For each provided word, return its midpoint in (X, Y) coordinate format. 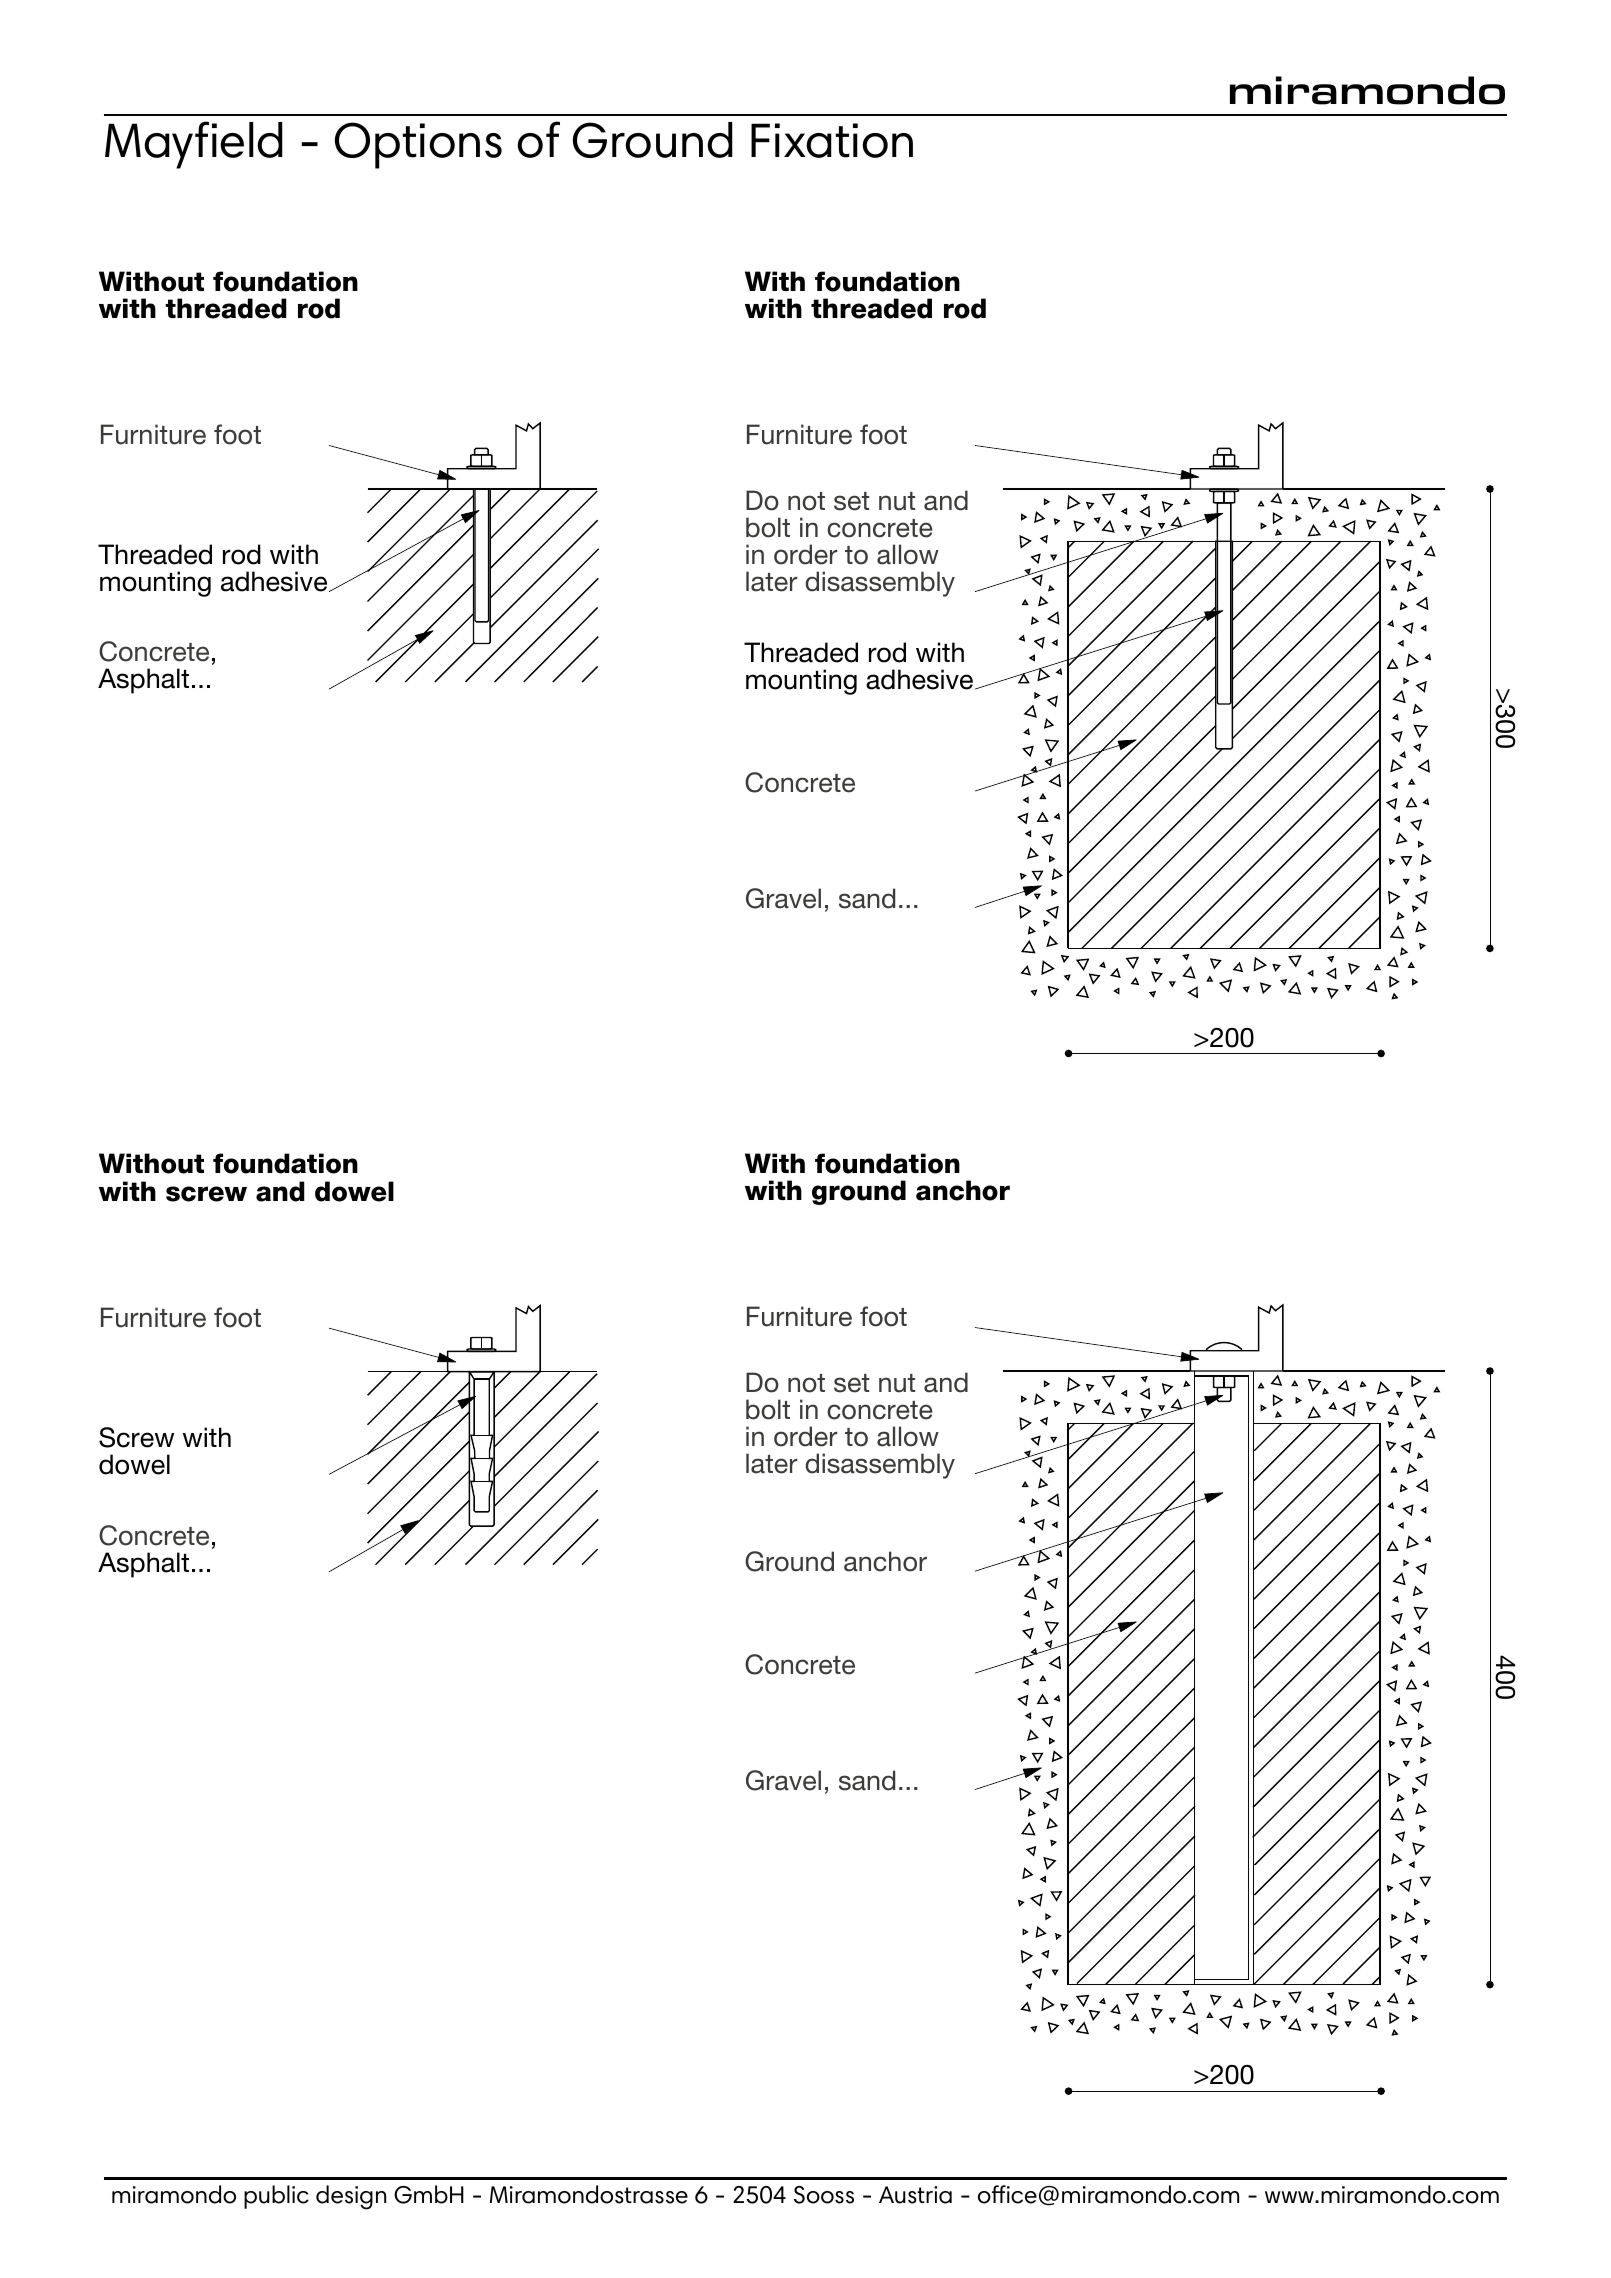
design (351, 2197)
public (276, 2197)
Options (418, 145)
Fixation (832, 140)
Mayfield (194, 145)
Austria (915, 2195)
